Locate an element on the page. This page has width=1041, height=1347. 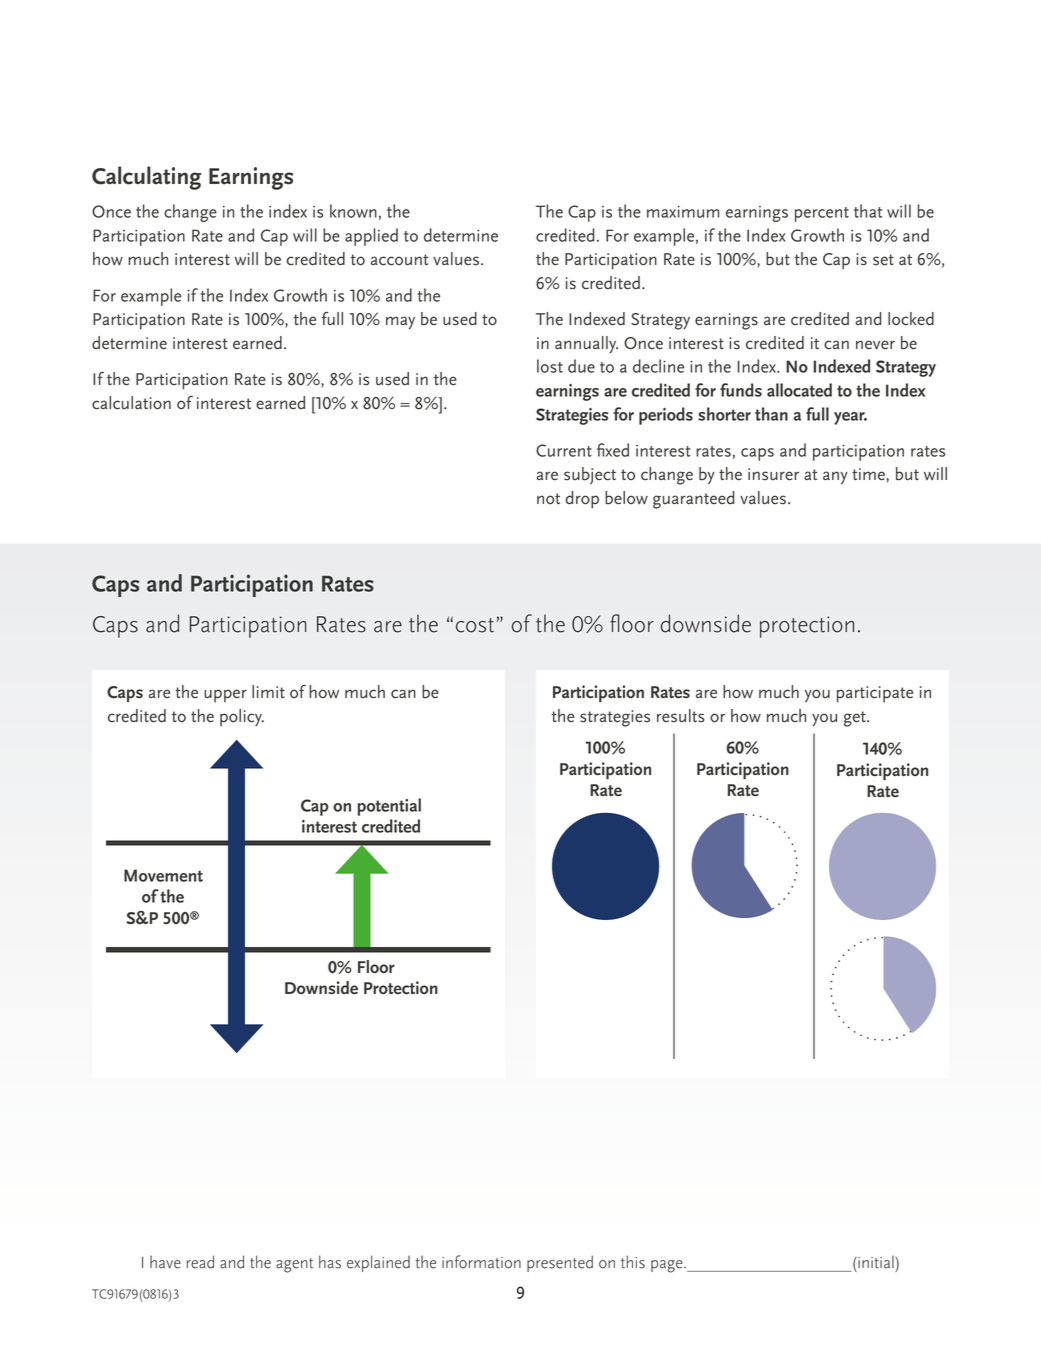
year is located at coordinates (850, 418).
